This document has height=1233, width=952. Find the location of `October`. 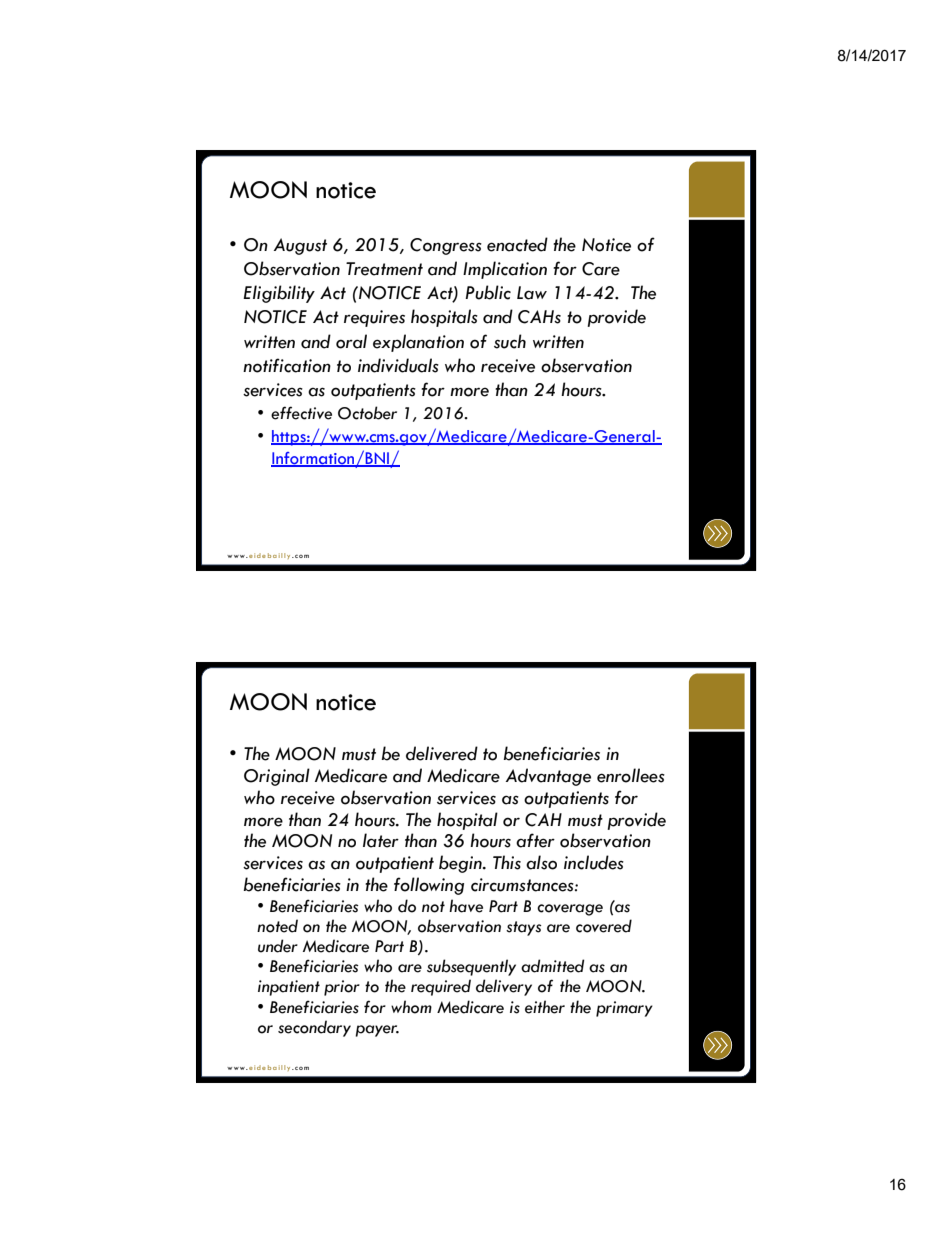

October is located at coordinates (367, 413).
